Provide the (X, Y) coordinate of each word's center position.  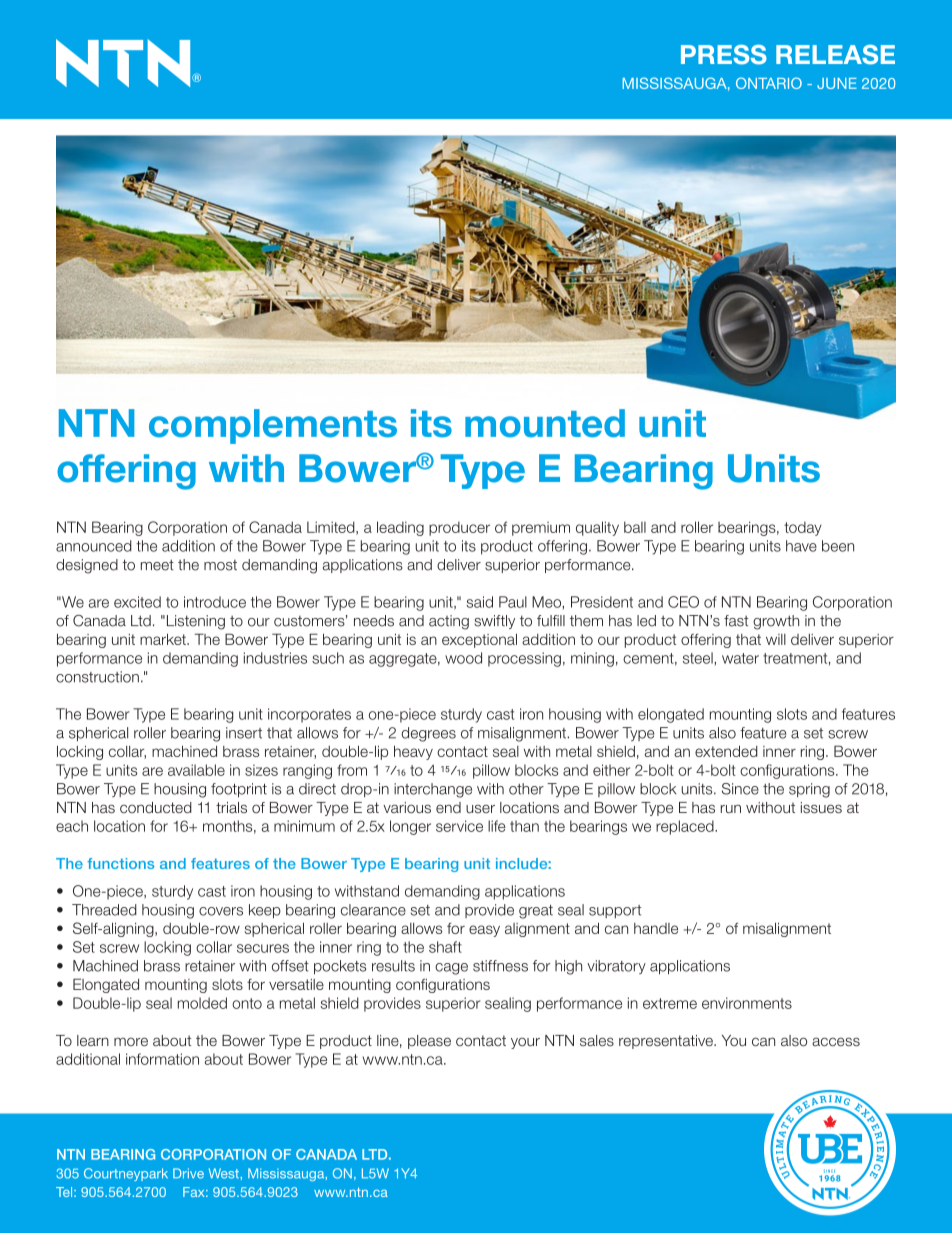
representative (667, 1042)
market (164, 639)
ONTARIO (769, 83)
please (429, 1042)
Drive (188, 1173)
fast (736, 621)
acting (449, 622)
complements (273, 426)
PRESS (724, 55)
